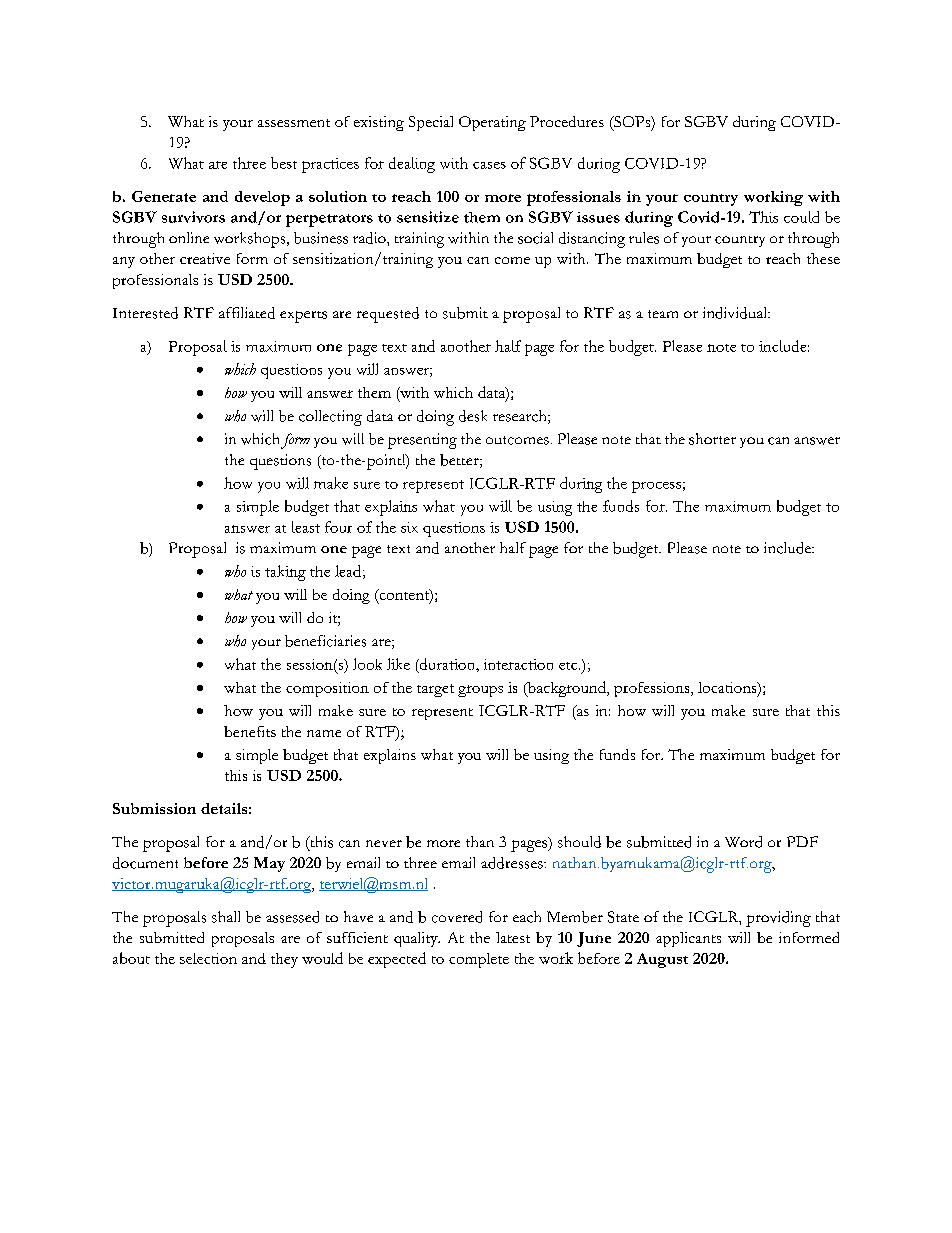 This page has height=1233, width=952. I want to click on process, so click(656, 487).
